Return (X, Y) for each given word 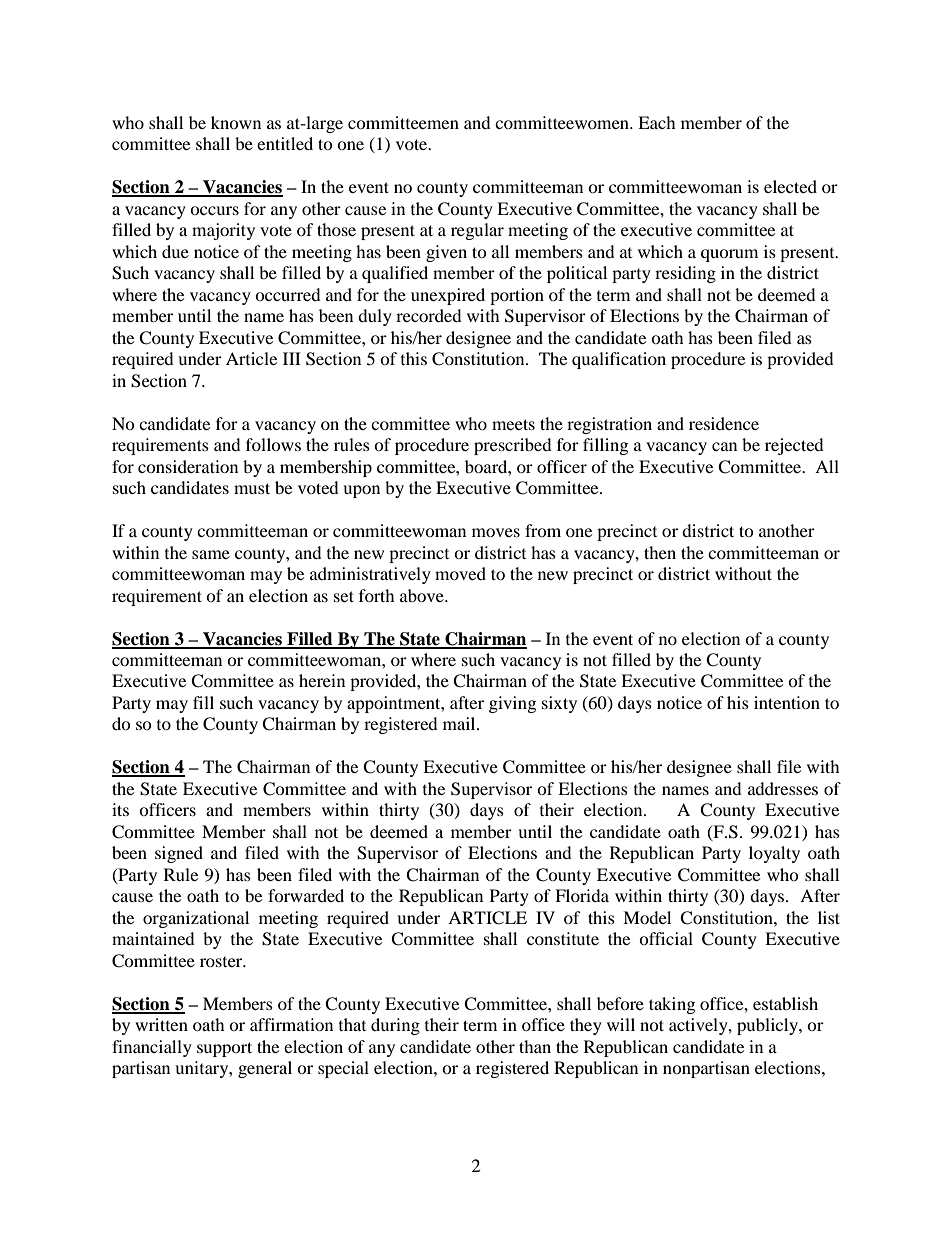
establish (785, 1003)
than (535, 1046)
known (236, 122)
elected (790, 186)
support (224, 1049)
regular (477, 231)
